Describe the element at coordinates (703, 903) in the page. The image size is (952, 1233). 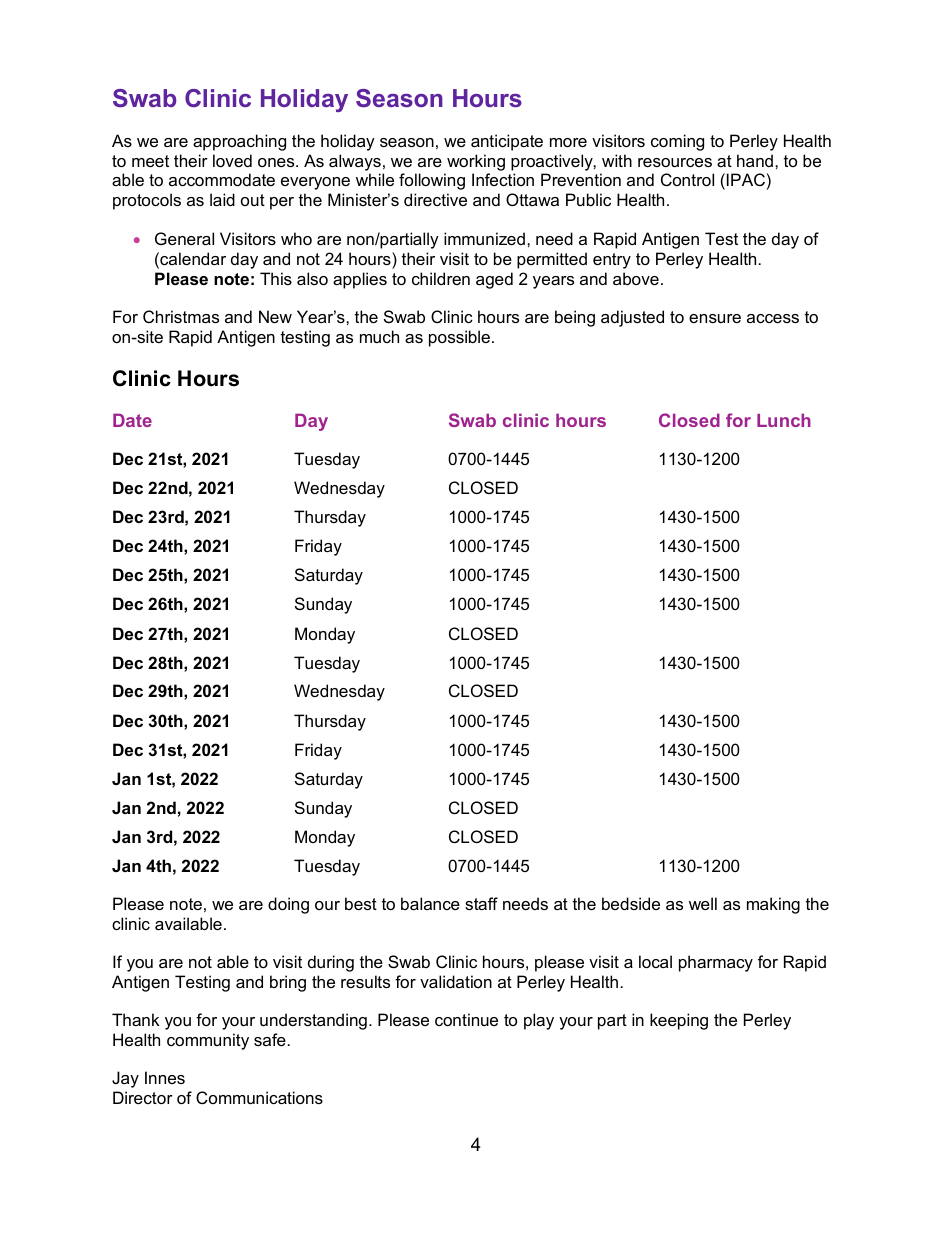
I see `well` at that location.
